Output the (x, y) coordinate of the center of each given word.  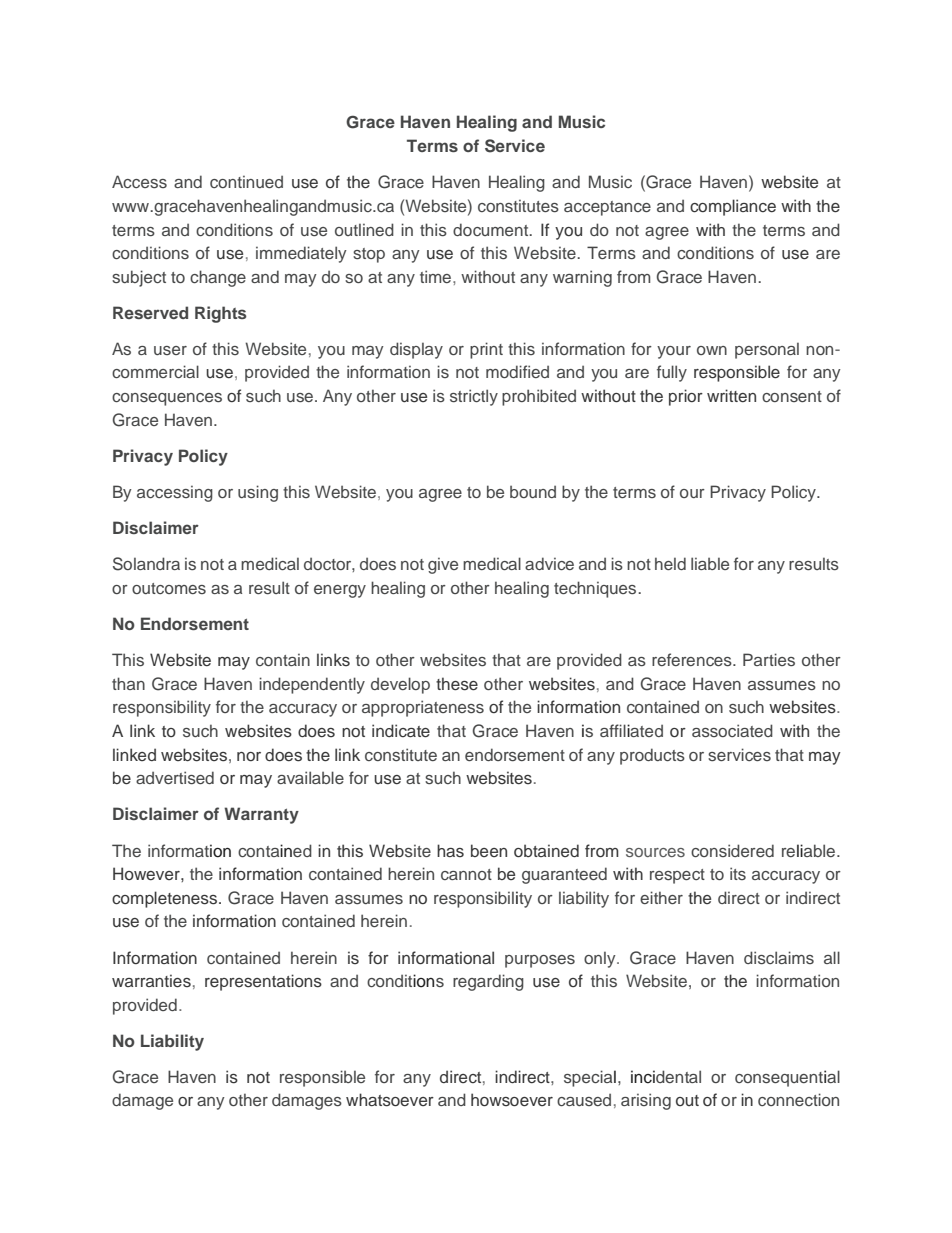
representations (263, 982)
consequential (787, 1078)
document (492, 229)
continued (246, 181)
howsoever (512, 1100)
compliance (733, 207)
